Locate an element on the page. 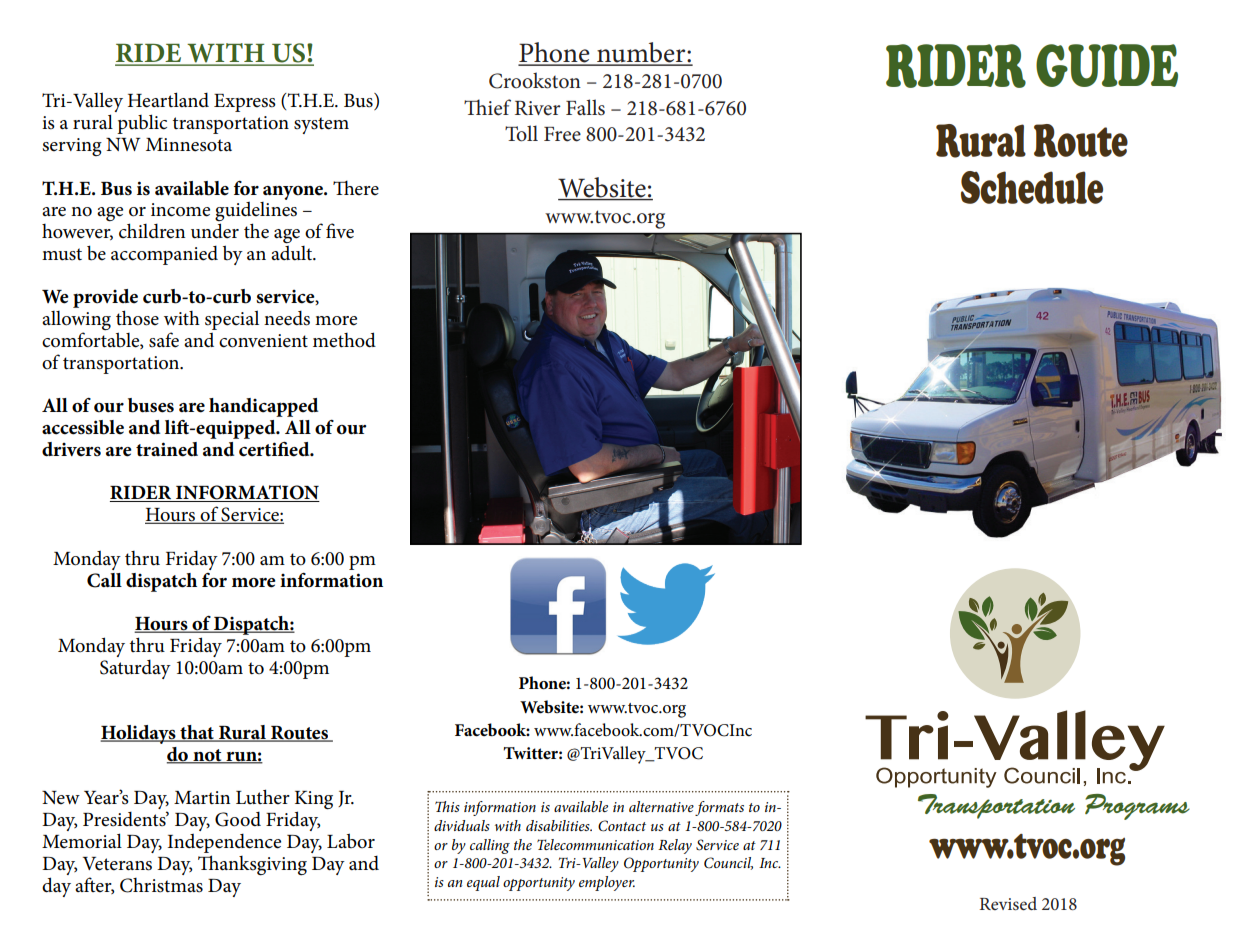 This image has height=952, width=1233. handicapped is located at coordinates (263, 407).
